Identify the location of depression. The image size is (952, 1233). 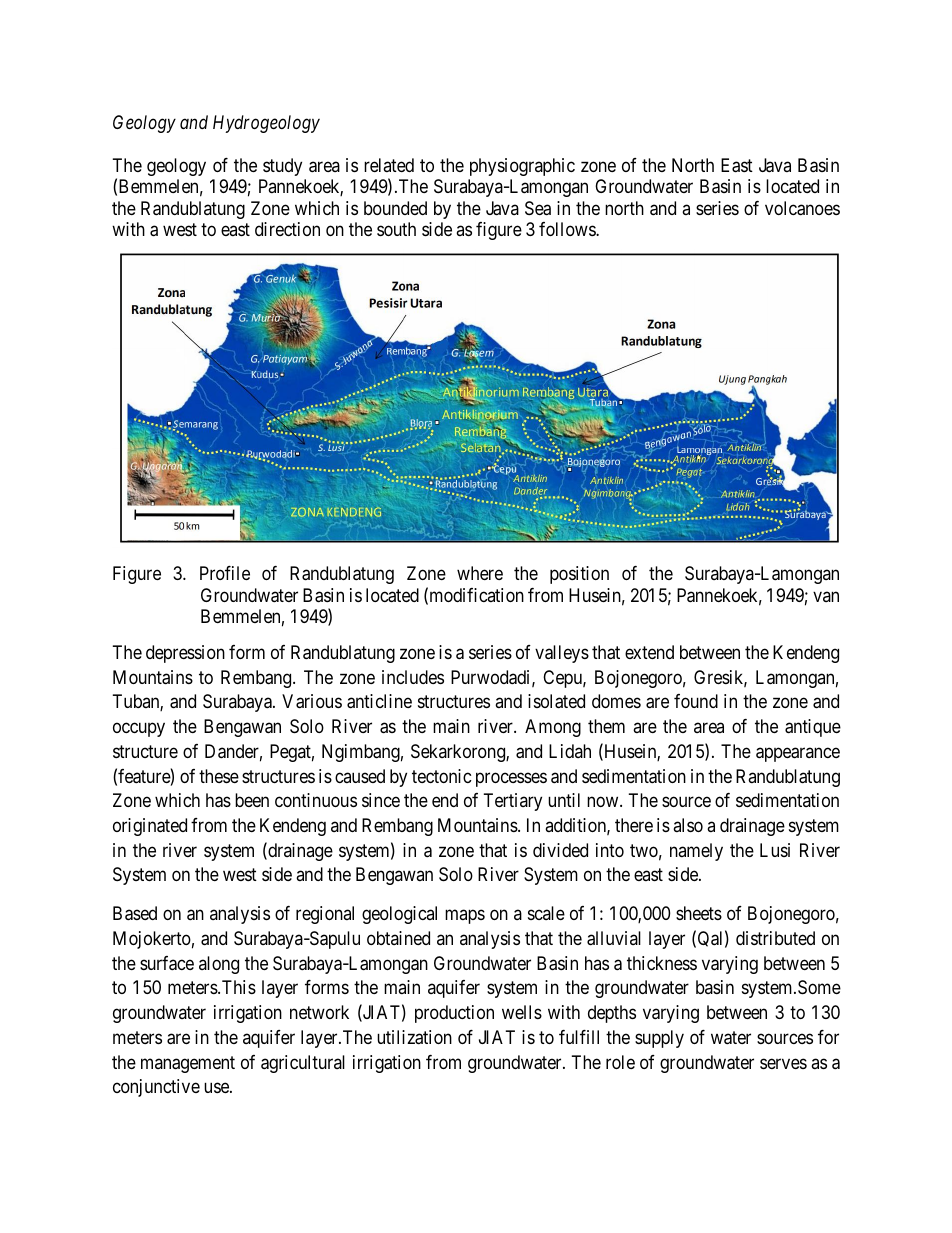
(185, 654).
